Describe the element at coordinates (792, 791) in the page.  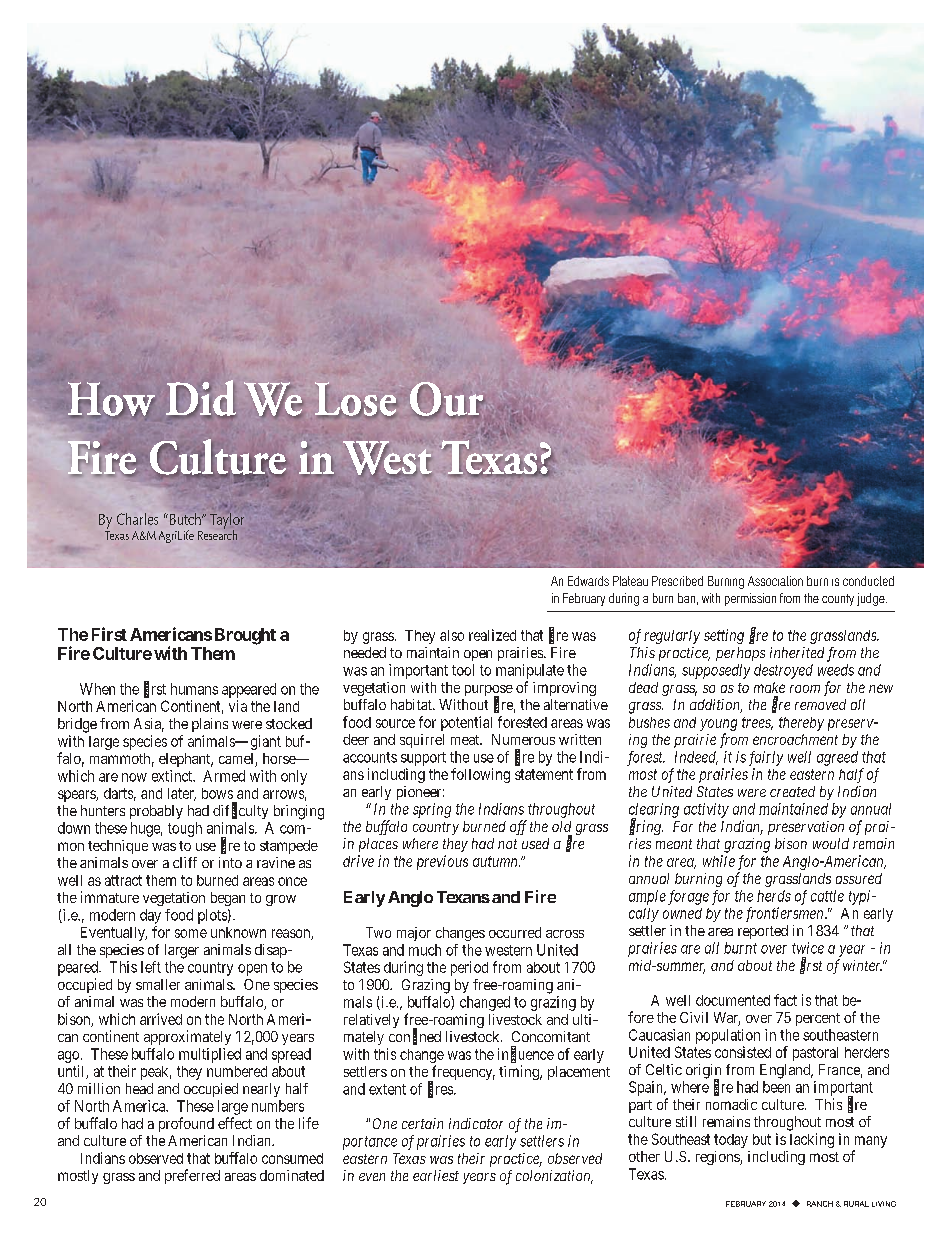
I see `created` at that location.
